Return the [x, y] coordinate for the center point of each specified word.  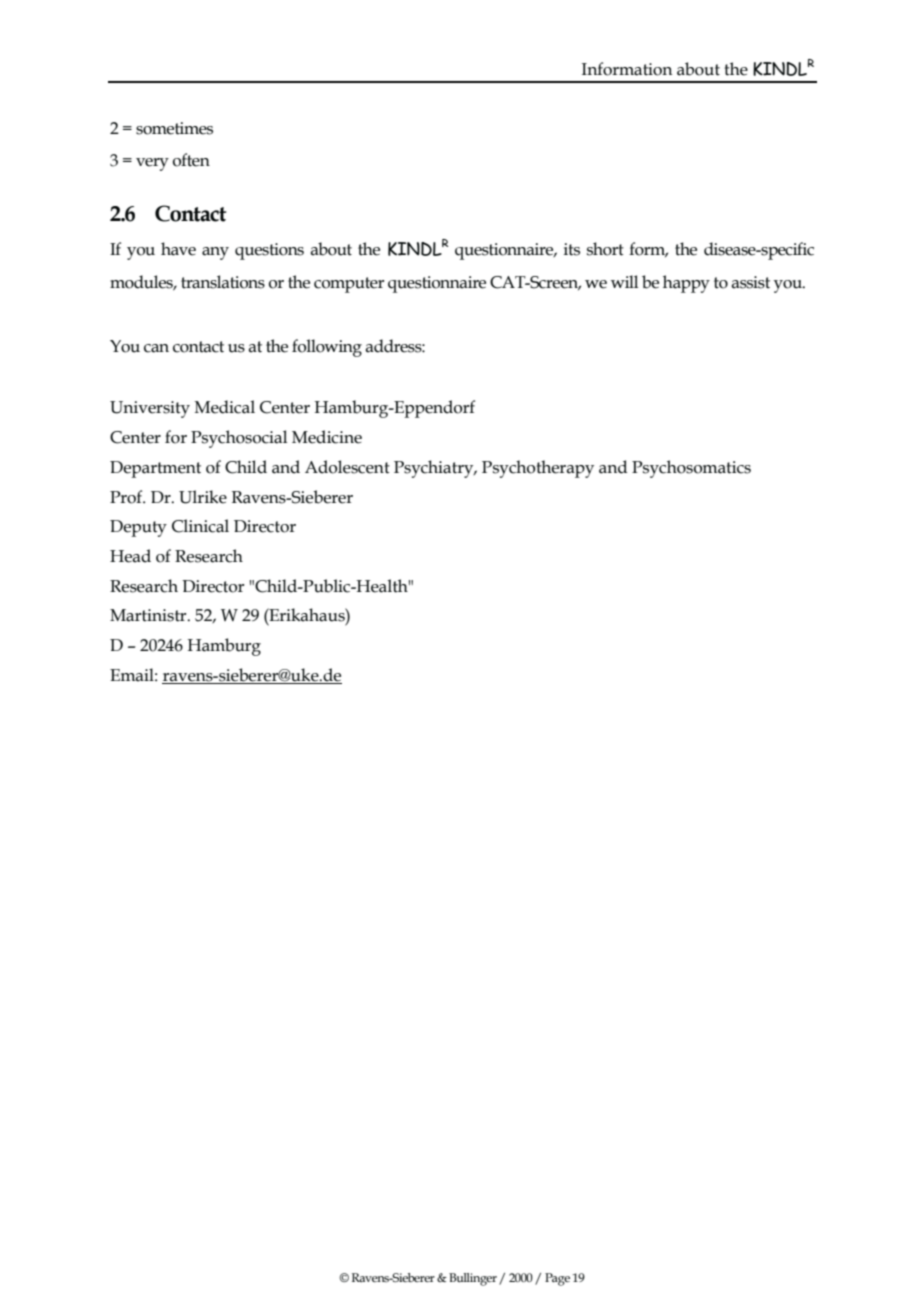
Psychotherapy [538, 469]
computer [349, 285]
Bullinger [473, 1279]
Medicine [327, 437]
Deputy [138, 528]
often [191, 160]
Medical [224, 407]
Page [557, 1279]
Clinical [200, 526]
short [605, 249]
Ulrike [203, 497]
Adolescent [347, 467]
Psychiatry [435, 469]
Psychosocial [239, 439]
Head [130, 556]
